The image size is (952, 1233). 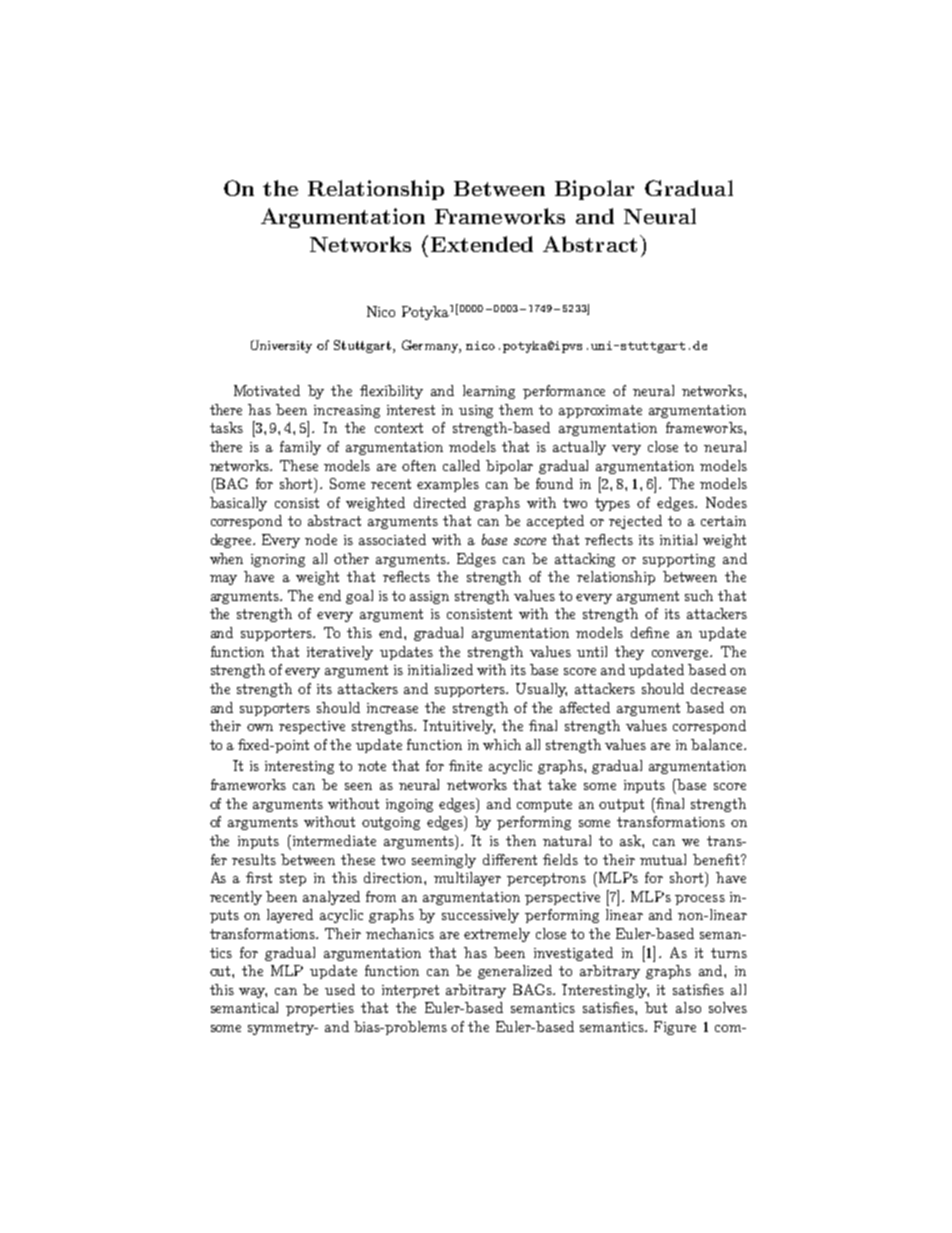 I want to click on output, so click(x=621, y=805).
